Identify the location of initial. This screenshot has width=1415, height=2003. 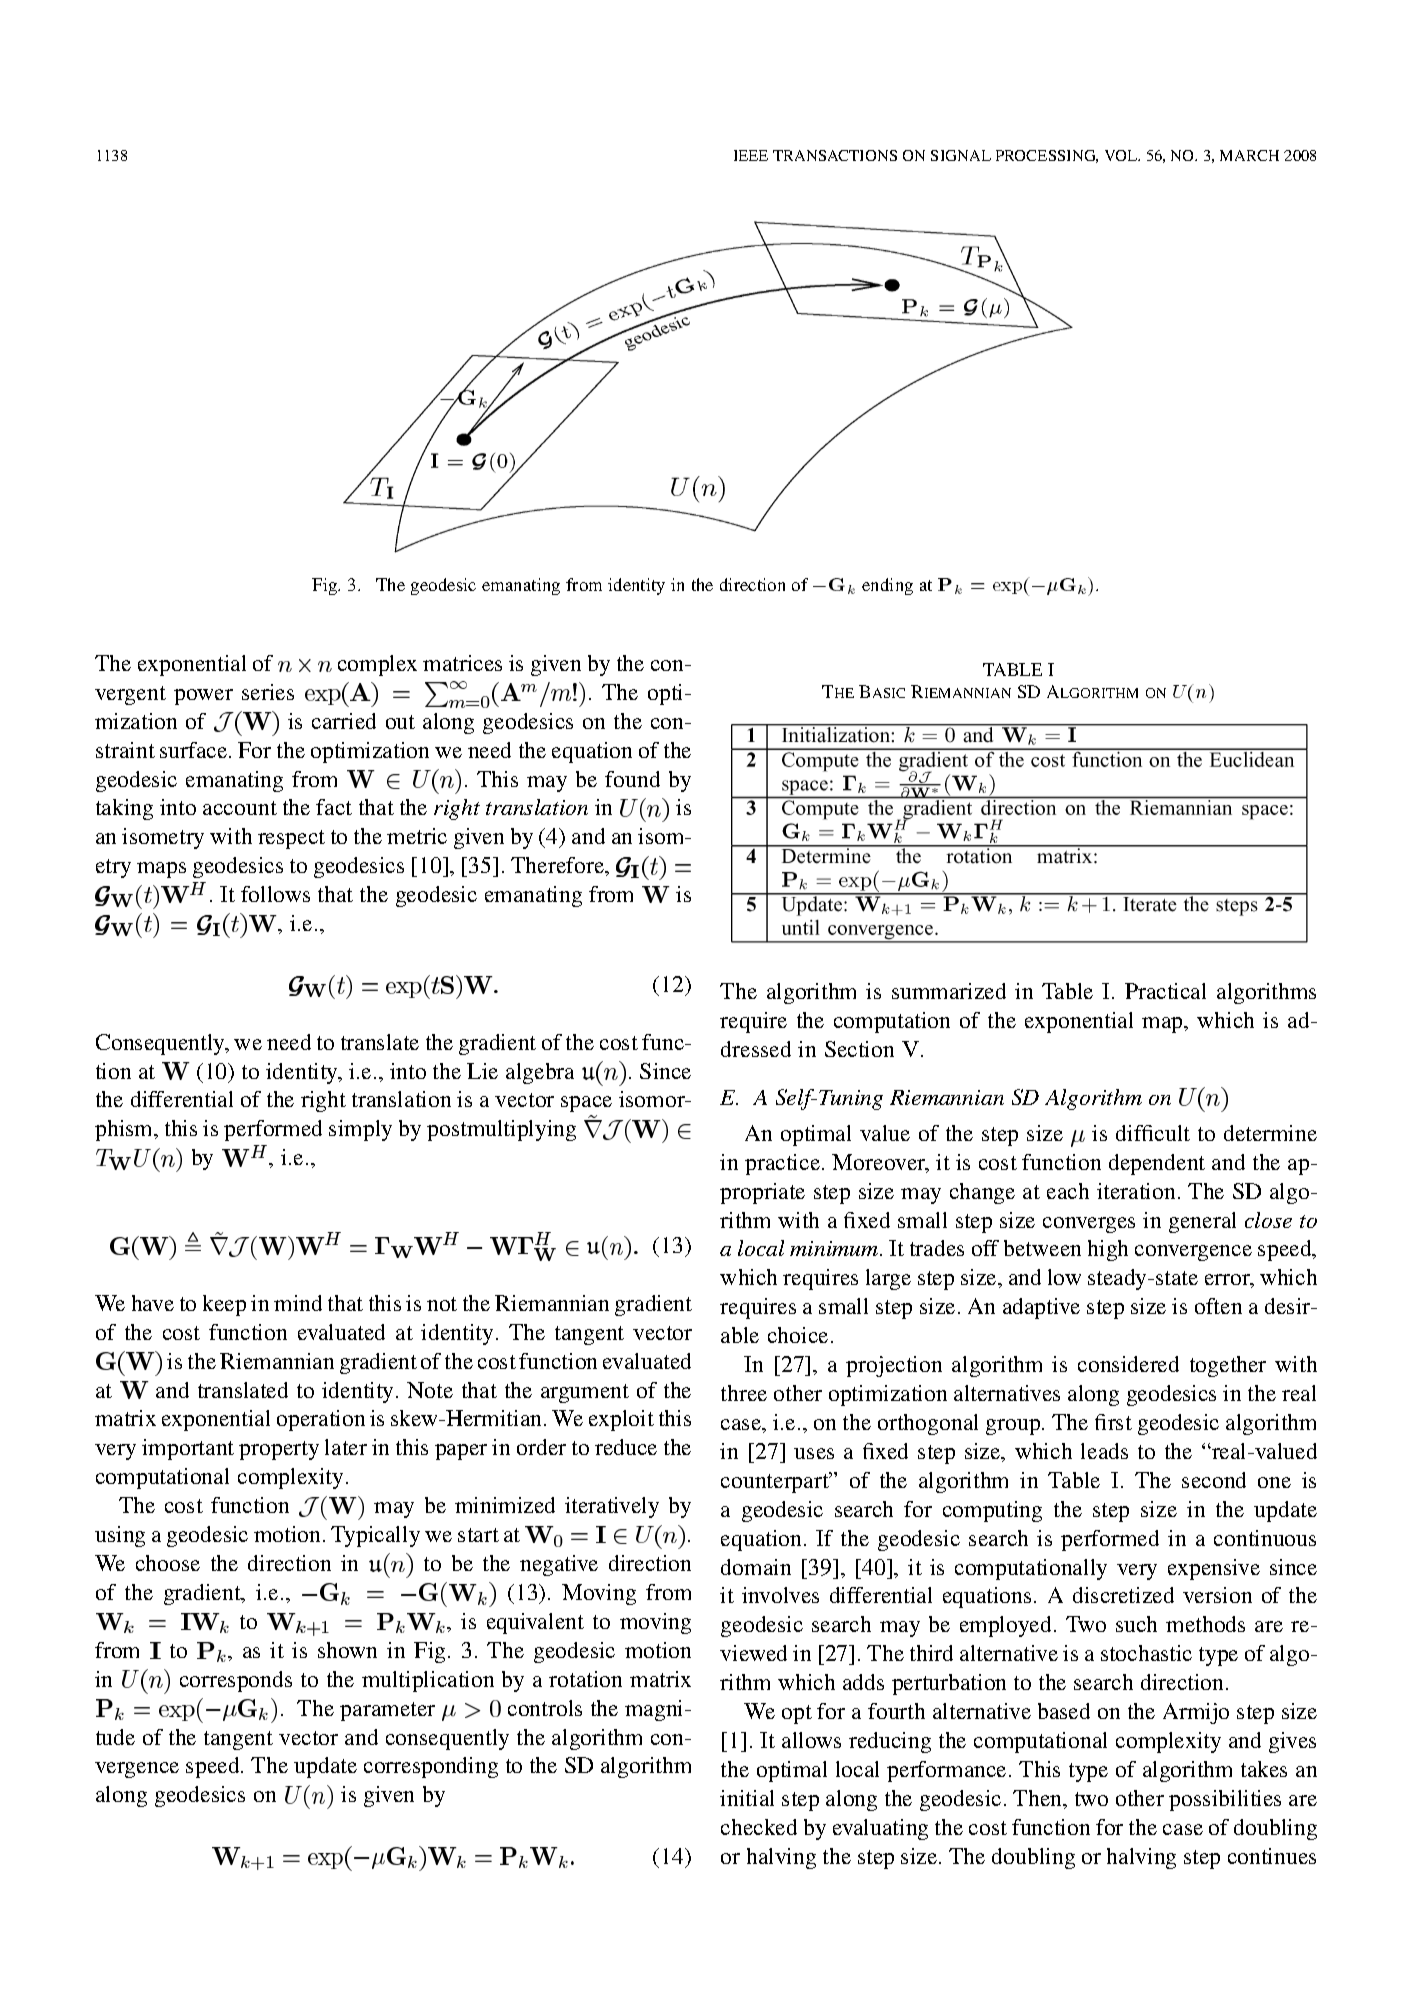
(747, 1798).
